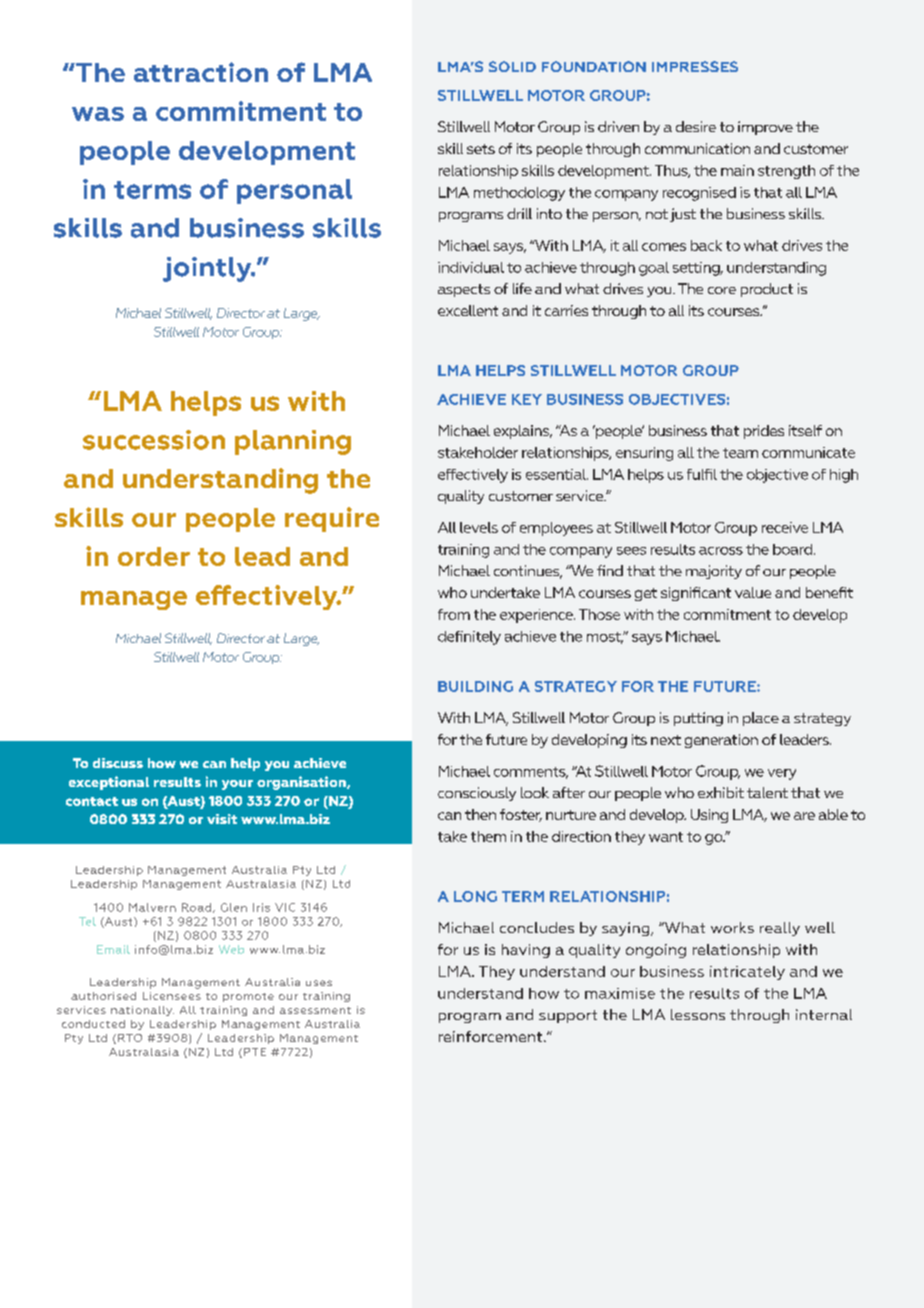  What do you see at coordinates (154, 556) in the document?
I see `order` at bounding box center [154, 556].
